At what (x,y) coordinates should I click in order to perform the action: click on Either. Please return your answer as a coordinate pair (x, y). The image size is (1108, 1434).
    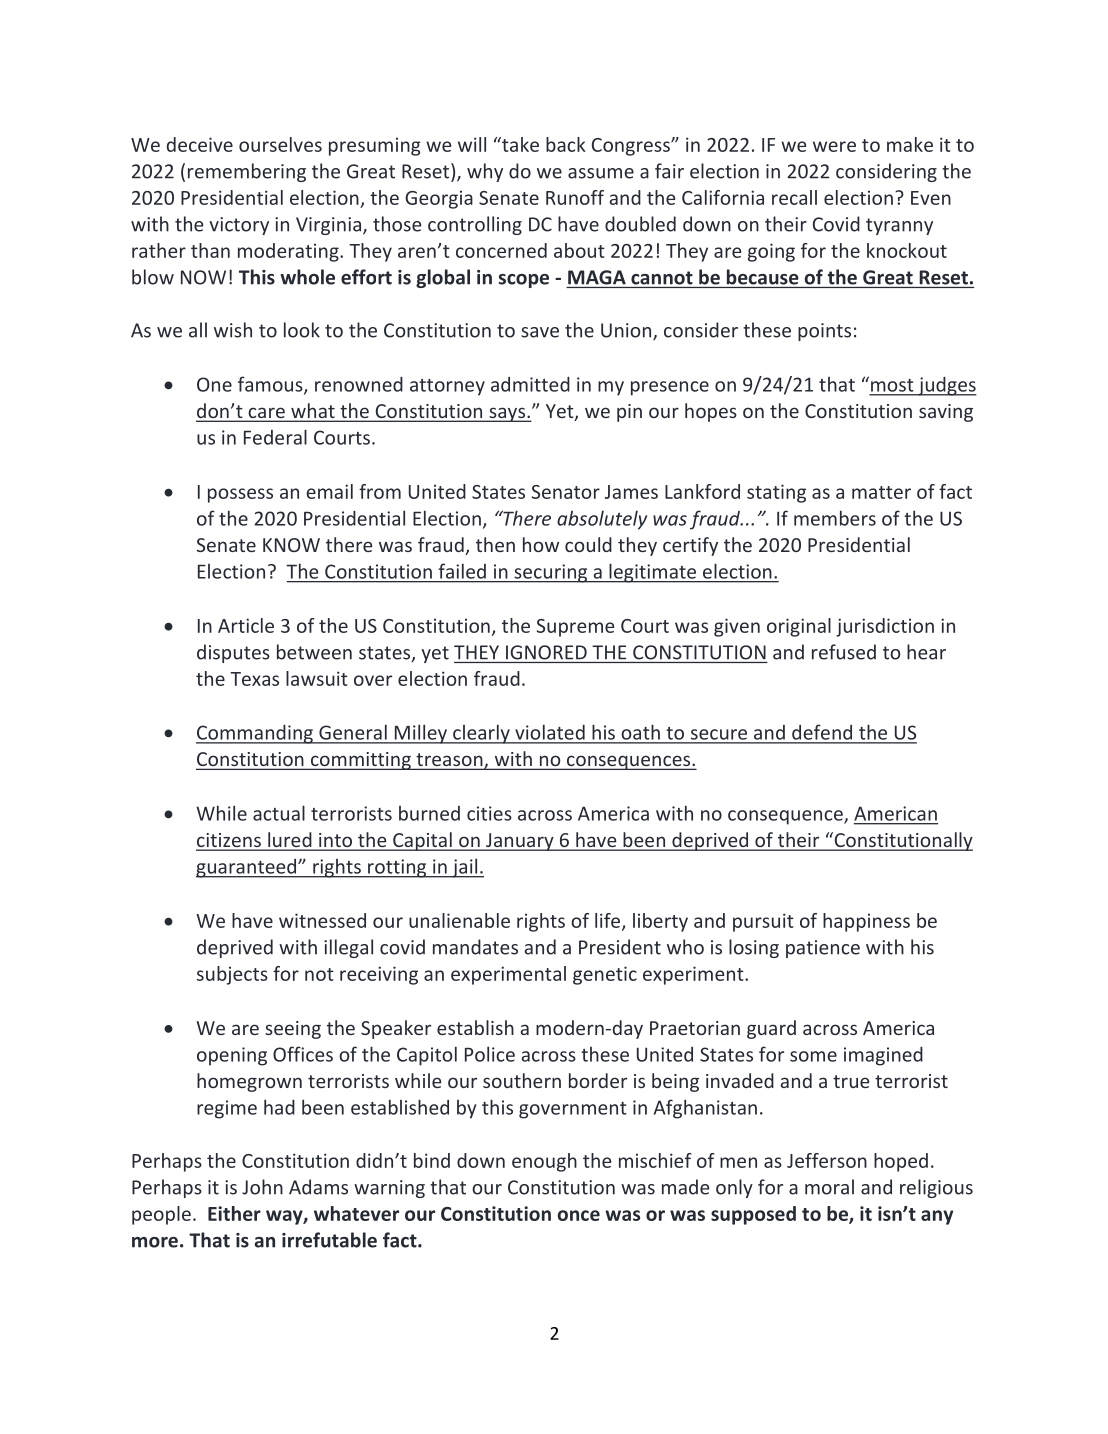
    Looking at the image, I should click on (234, 1213).
